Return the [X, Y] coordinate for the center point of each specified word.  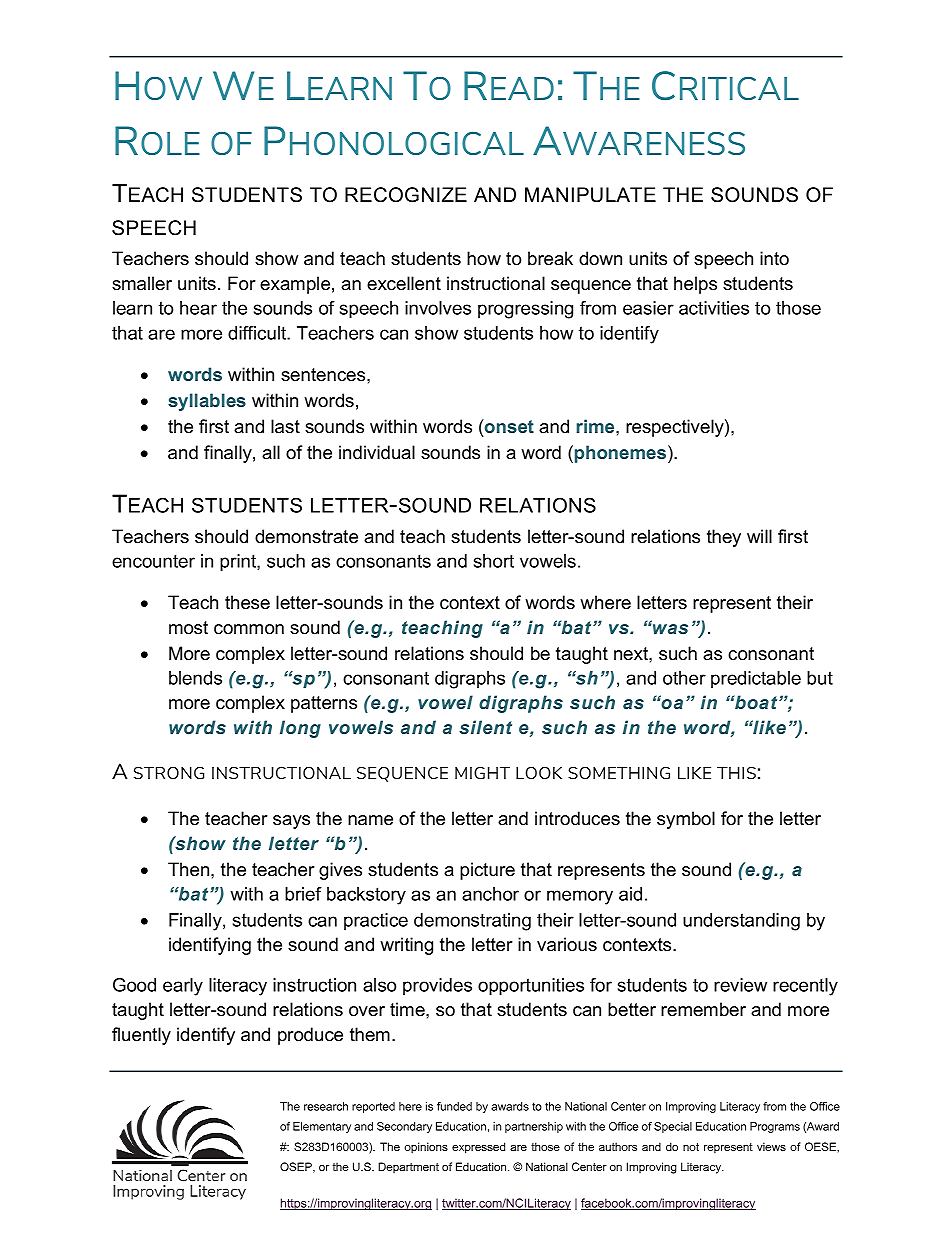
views [771, 1146]
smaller [142, 283]
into [774, 258]
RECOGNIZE [406, 195]
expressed [478, 1148]
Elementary [322, 1127]
